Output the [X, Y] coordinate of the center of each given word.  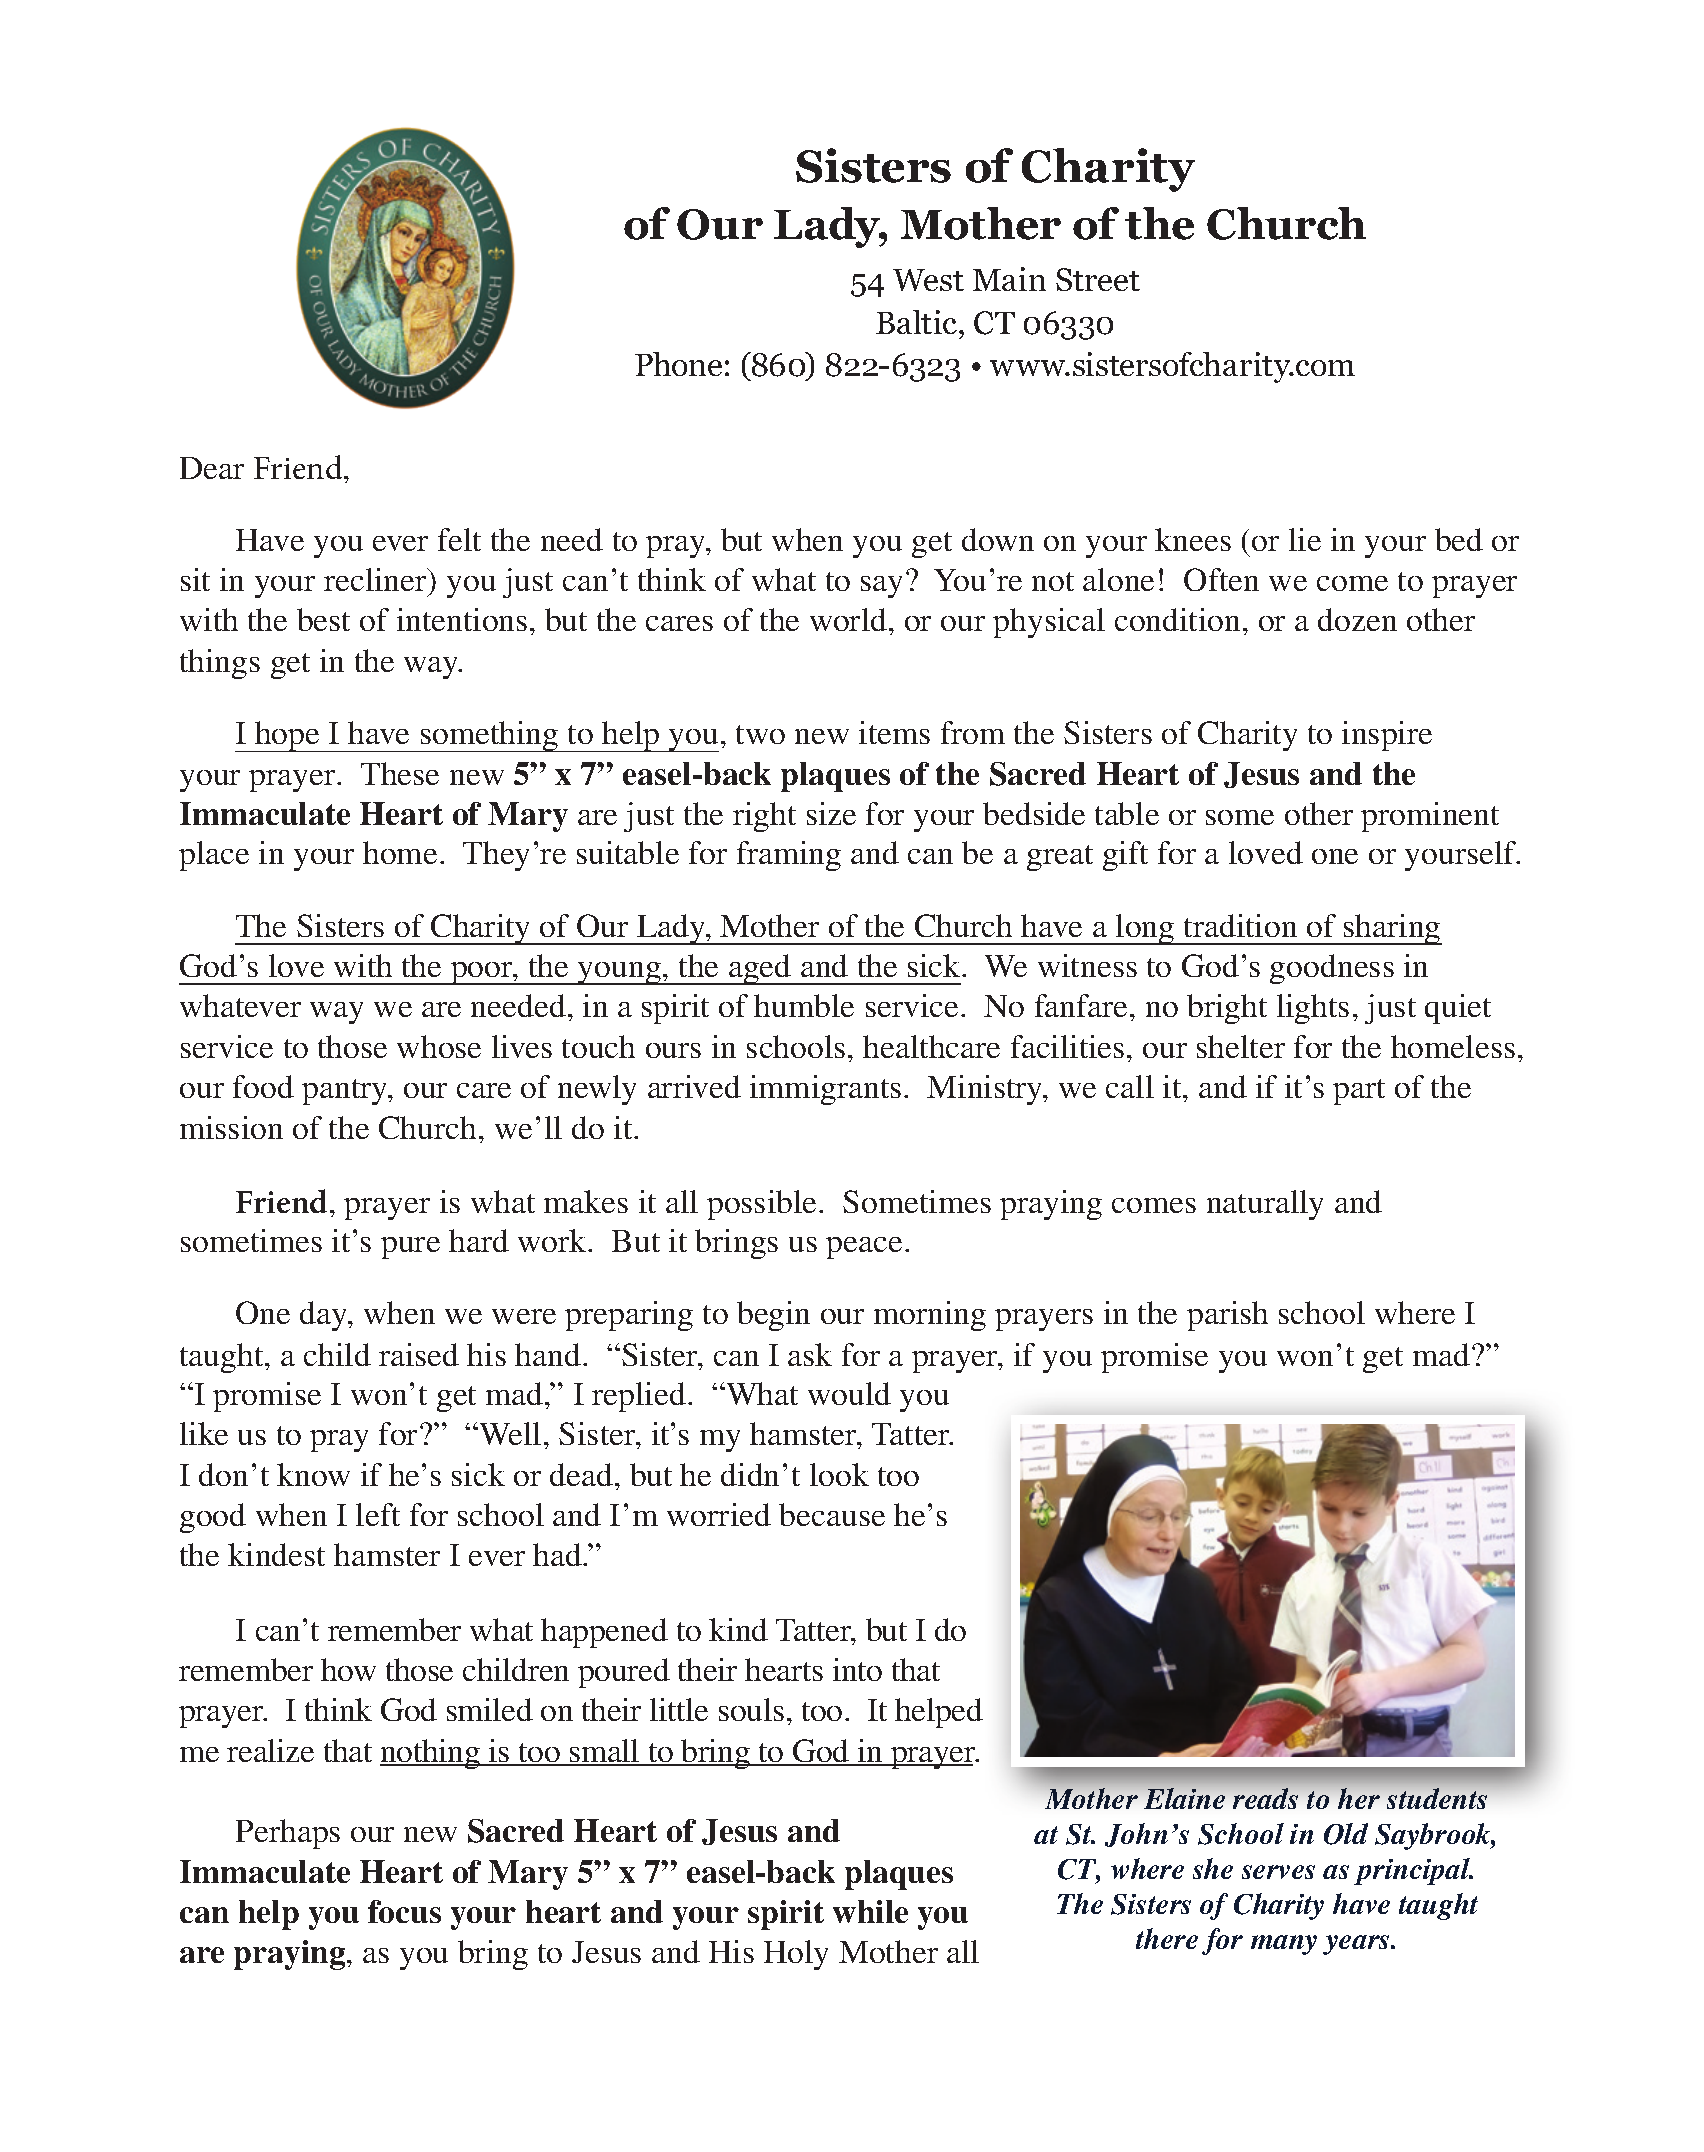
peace [864, 1248]
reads [1265, 1798]
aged [760, 969]
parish [1227, 1316]
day [325, 1316]
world [850, 619]
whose [439, 1046]
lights [1313, 1009]
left [378, 1514]
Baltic [916, 322]
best [323, 619]
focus [404, 1911]
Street [1098, 279]
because [832, 1514]
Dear [212, 468]
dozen [1357, 619]
